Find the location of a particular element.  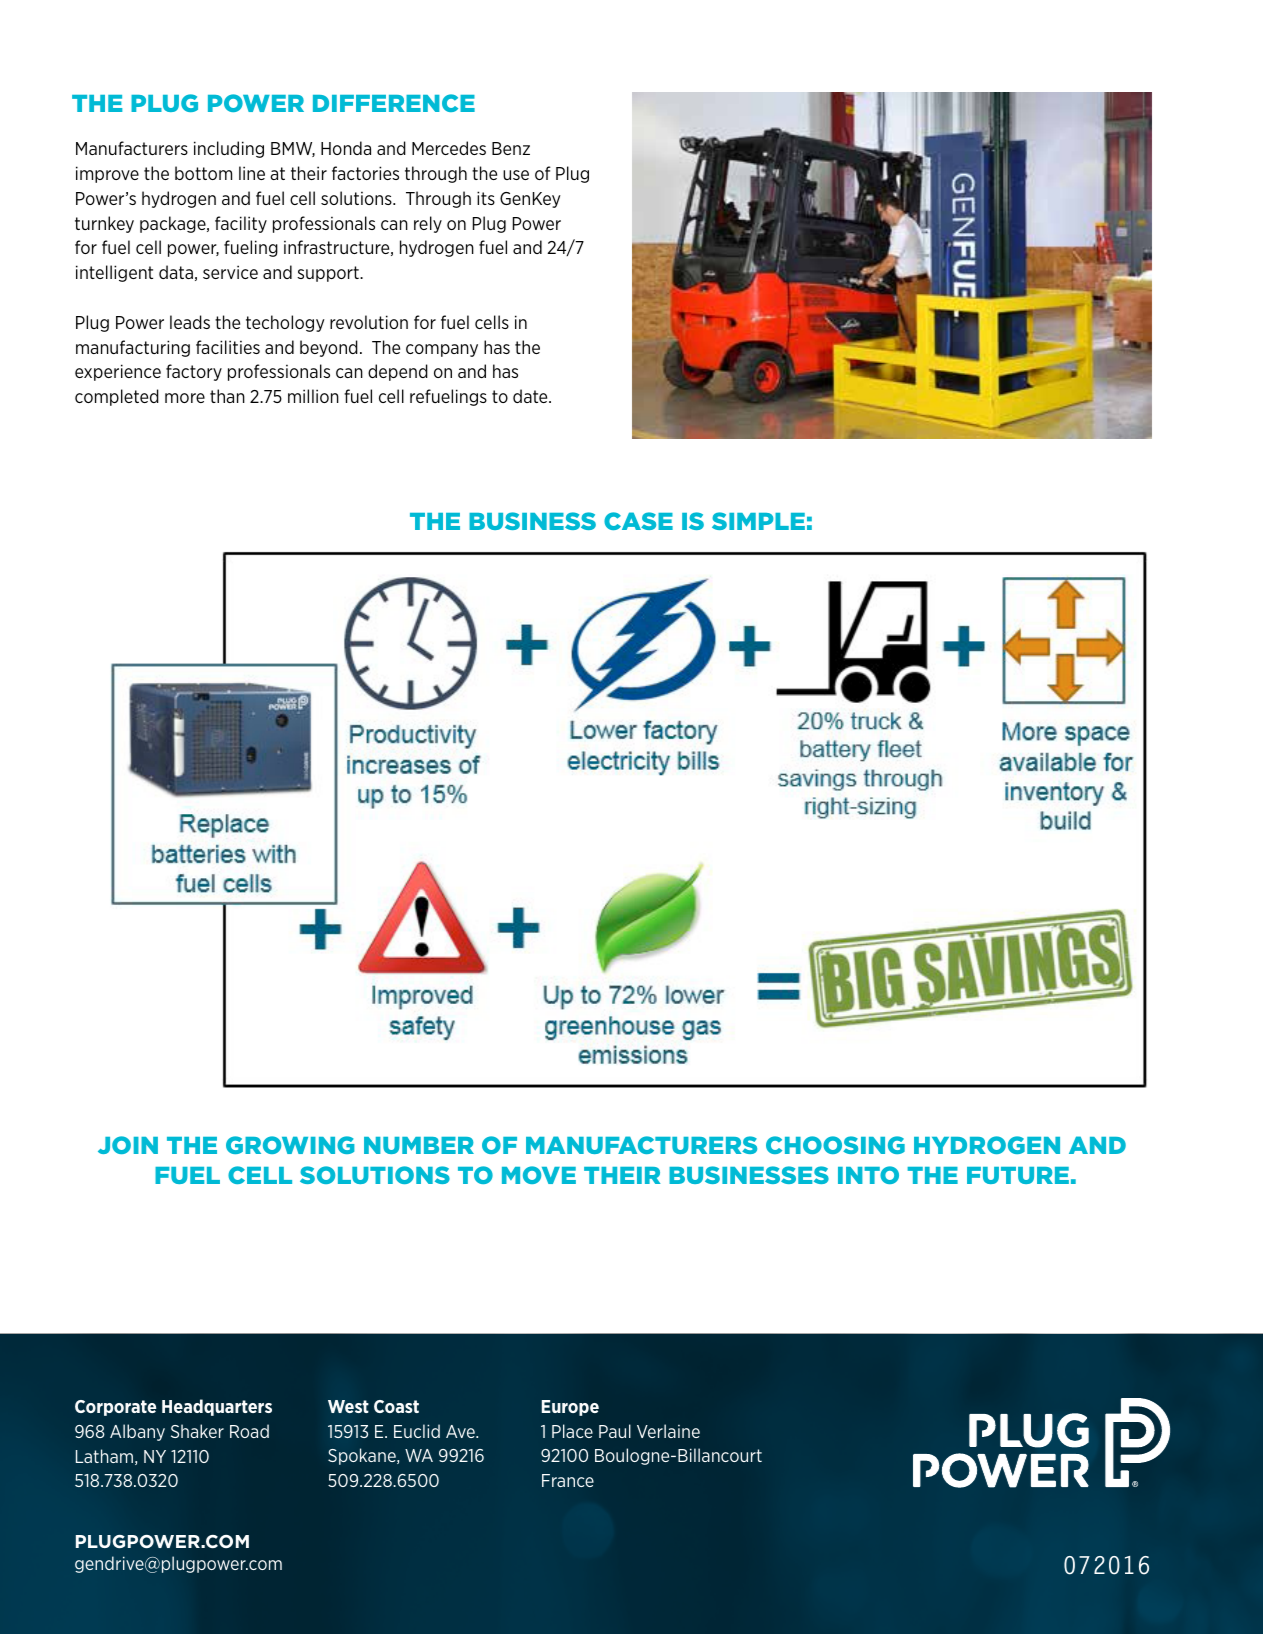

Paul is located at coordinates (615, 1431).
